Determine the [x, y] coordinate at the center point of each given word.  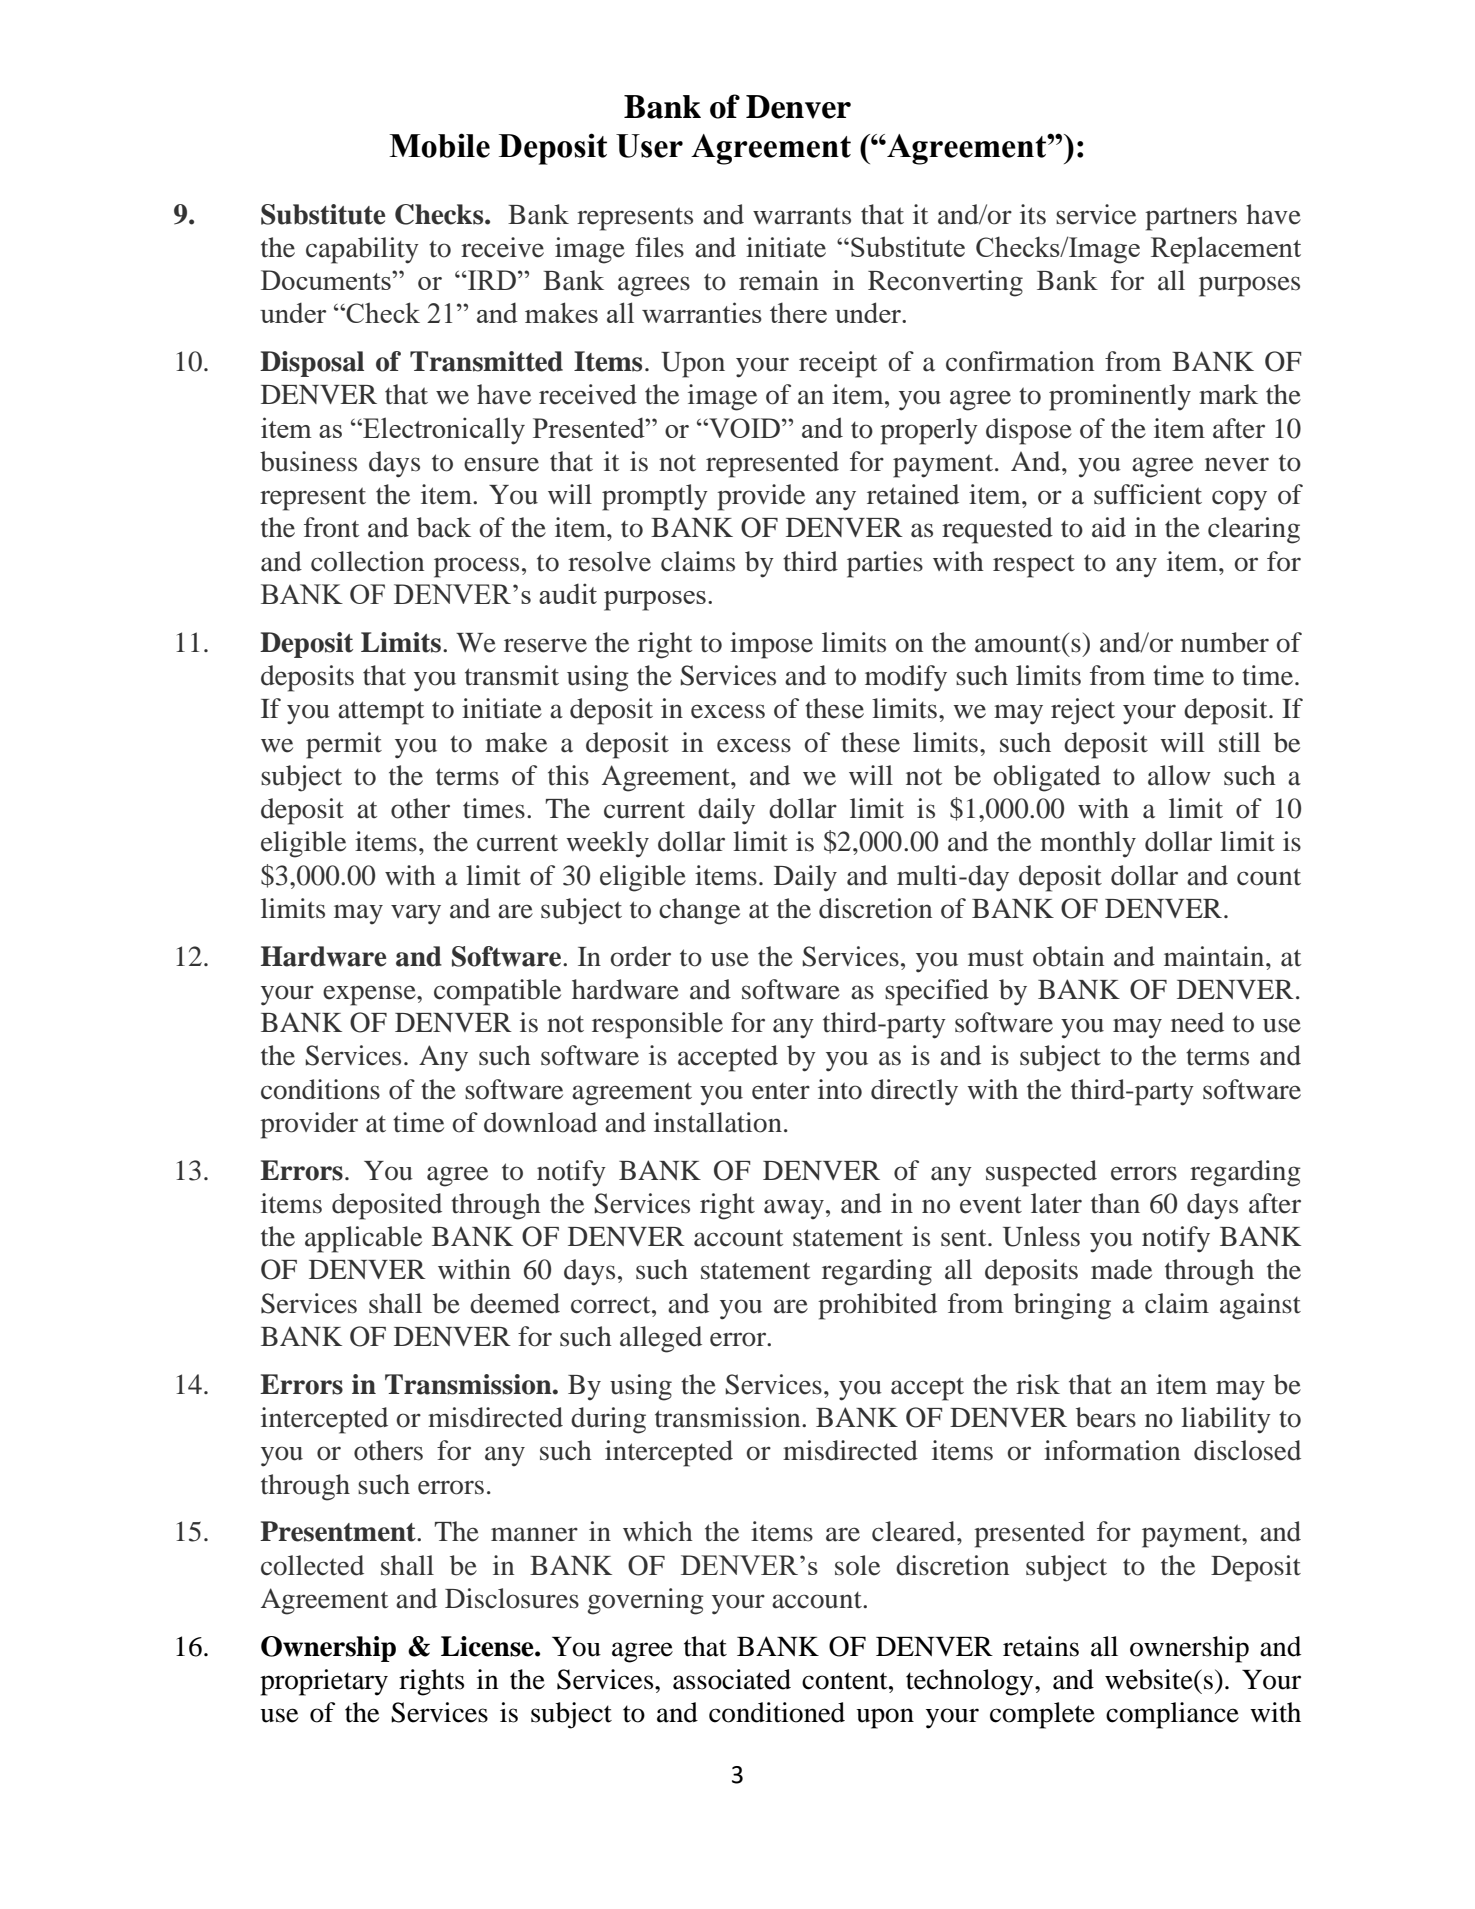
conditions [320, 1089]
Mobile [439, 145]
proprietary [324, 1682]
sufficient [1148, 494]
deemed [515, 1303]
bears [1106, 1417]
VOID [743, 428]
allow [1179, 775]
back [444, 527]
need [1197, 1022]
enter [781, 1091]
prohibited [877, 1306]
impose [771, 645]
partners [1191, 219]
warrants [802, 216]
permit [344, 745]
